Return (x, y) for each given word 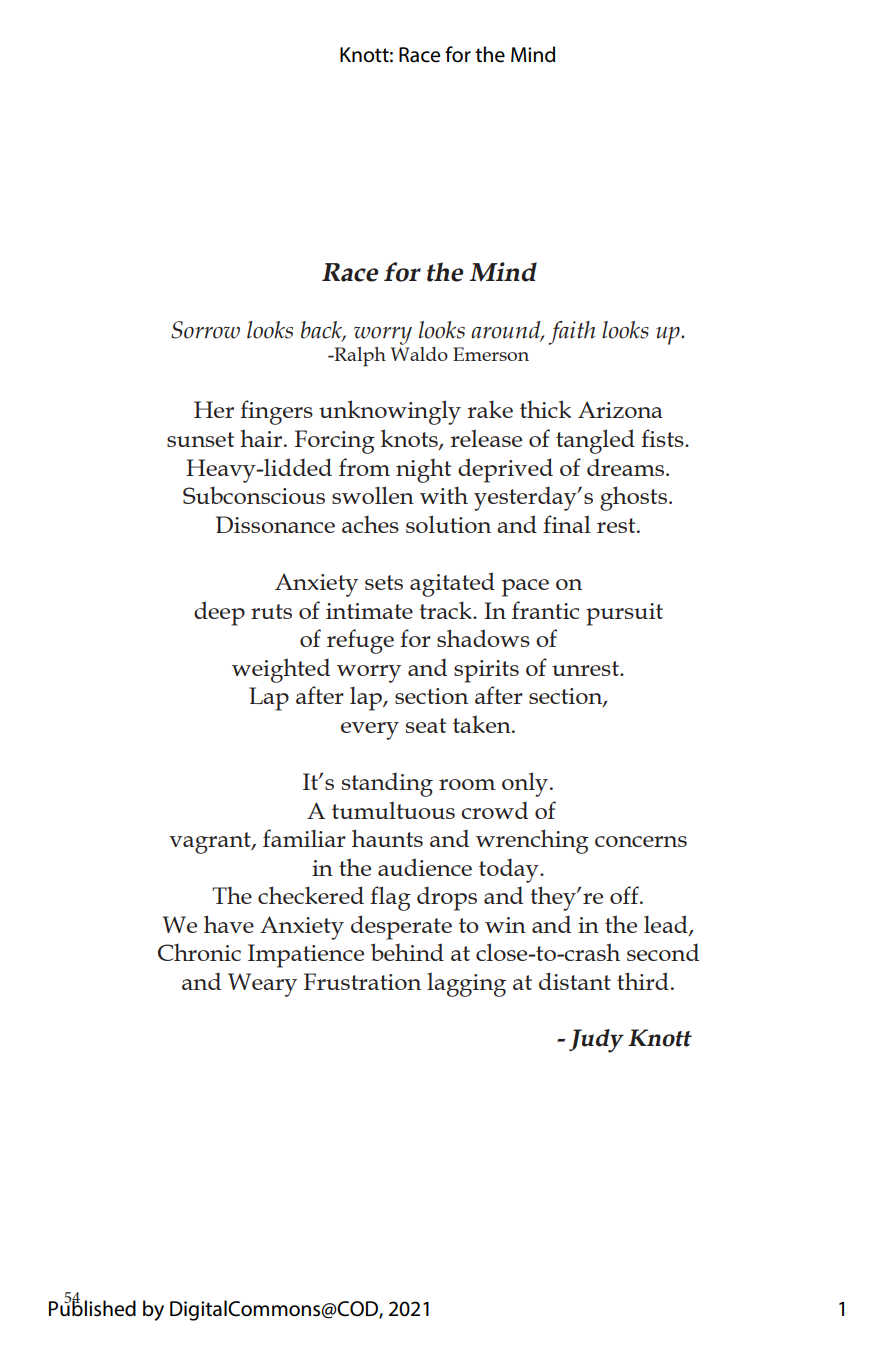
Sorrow (205, 330)
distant (575, 981)
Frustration (362, 981)
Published (92, 1308)
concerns (641, 841)
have (229, 924)
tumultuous (393, 810)
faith (571, 333)
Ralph (359, 356)
